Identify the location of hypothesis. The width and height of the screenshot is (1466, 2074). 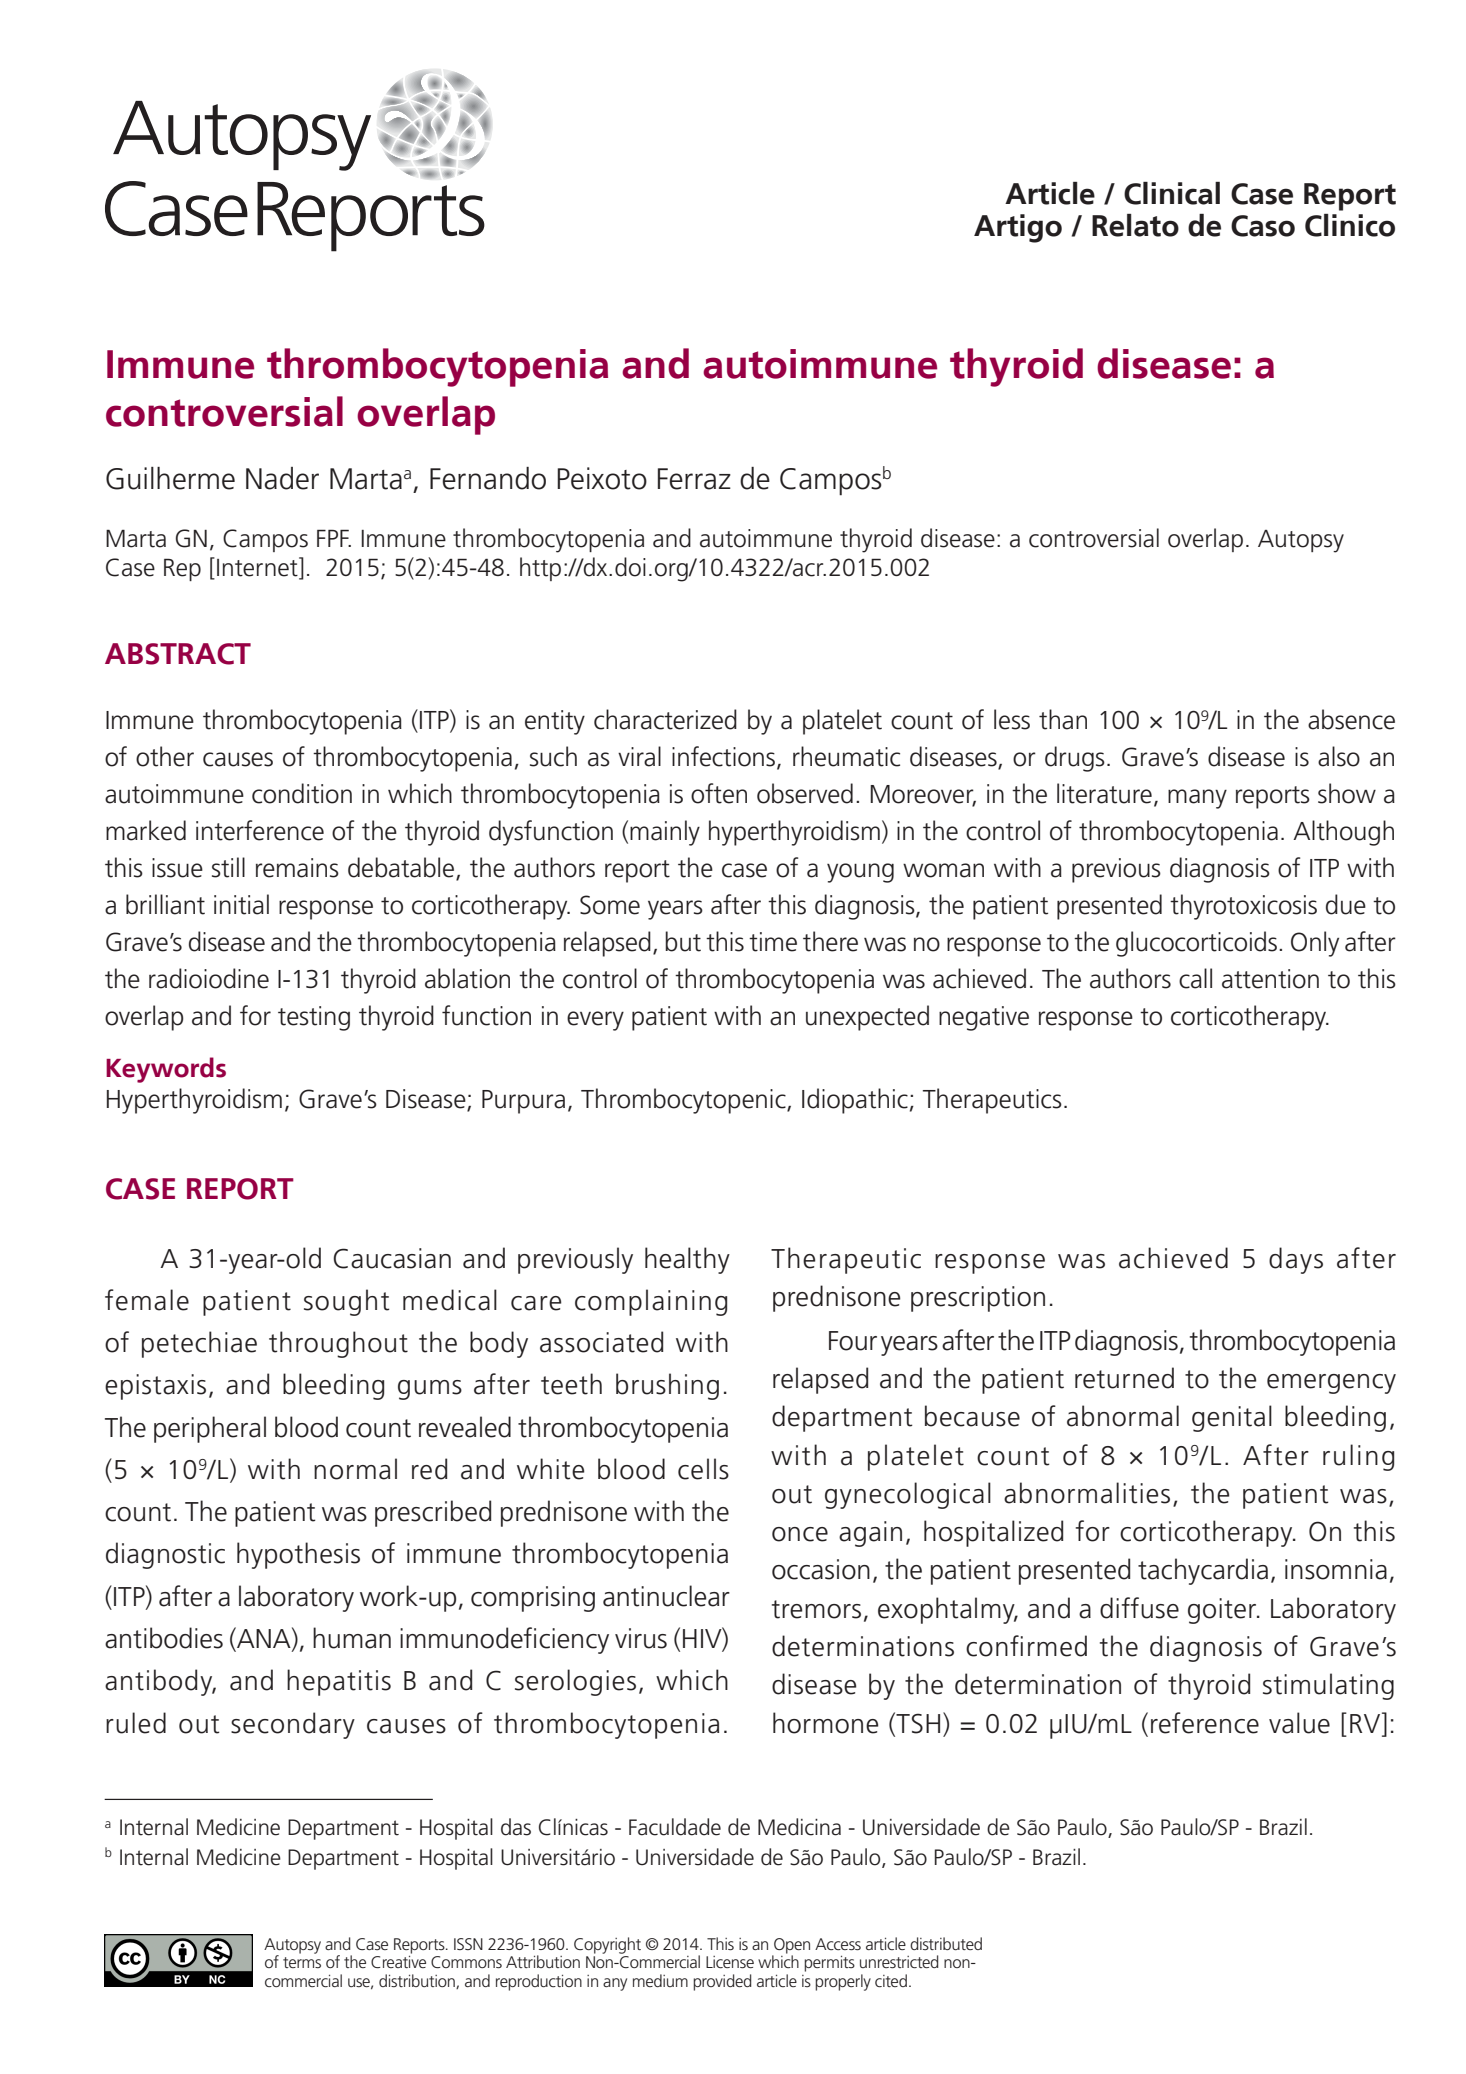
(298, 1555).
